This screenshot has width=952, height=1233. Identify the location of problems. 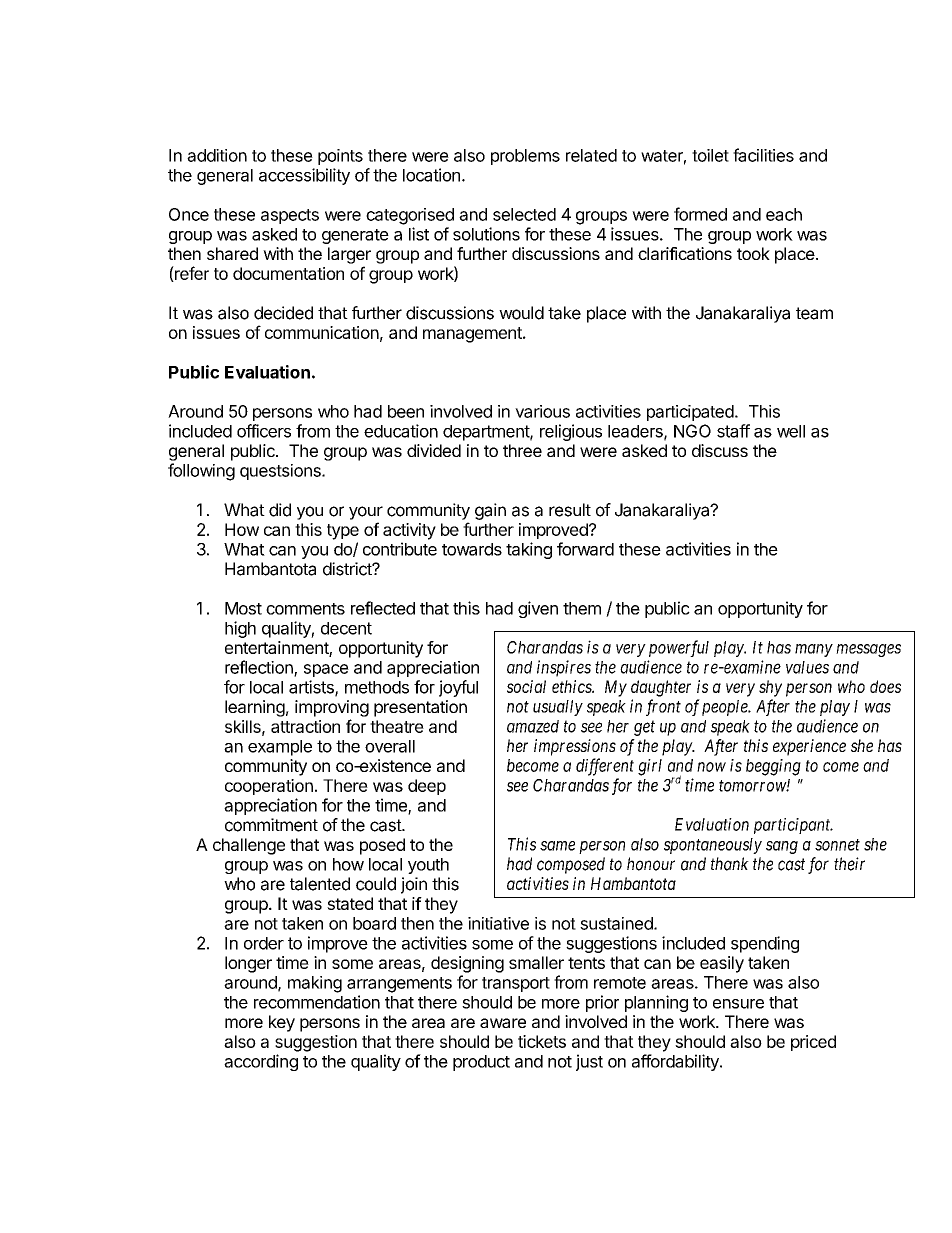
(525, 157).
